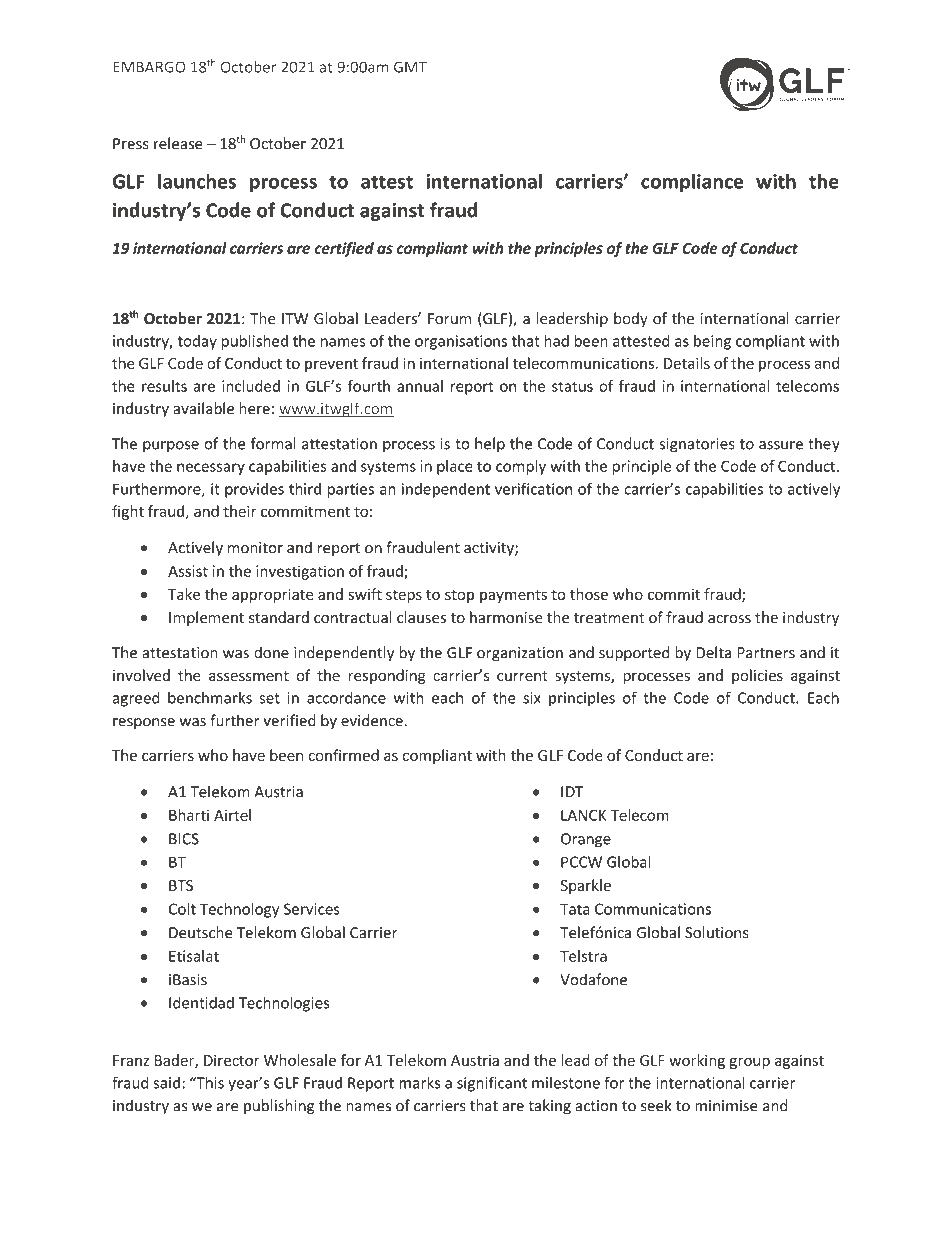  What do you see at coordinates (410, 67) in the page?
I see `GMT` at bounding box center [410, 67].
